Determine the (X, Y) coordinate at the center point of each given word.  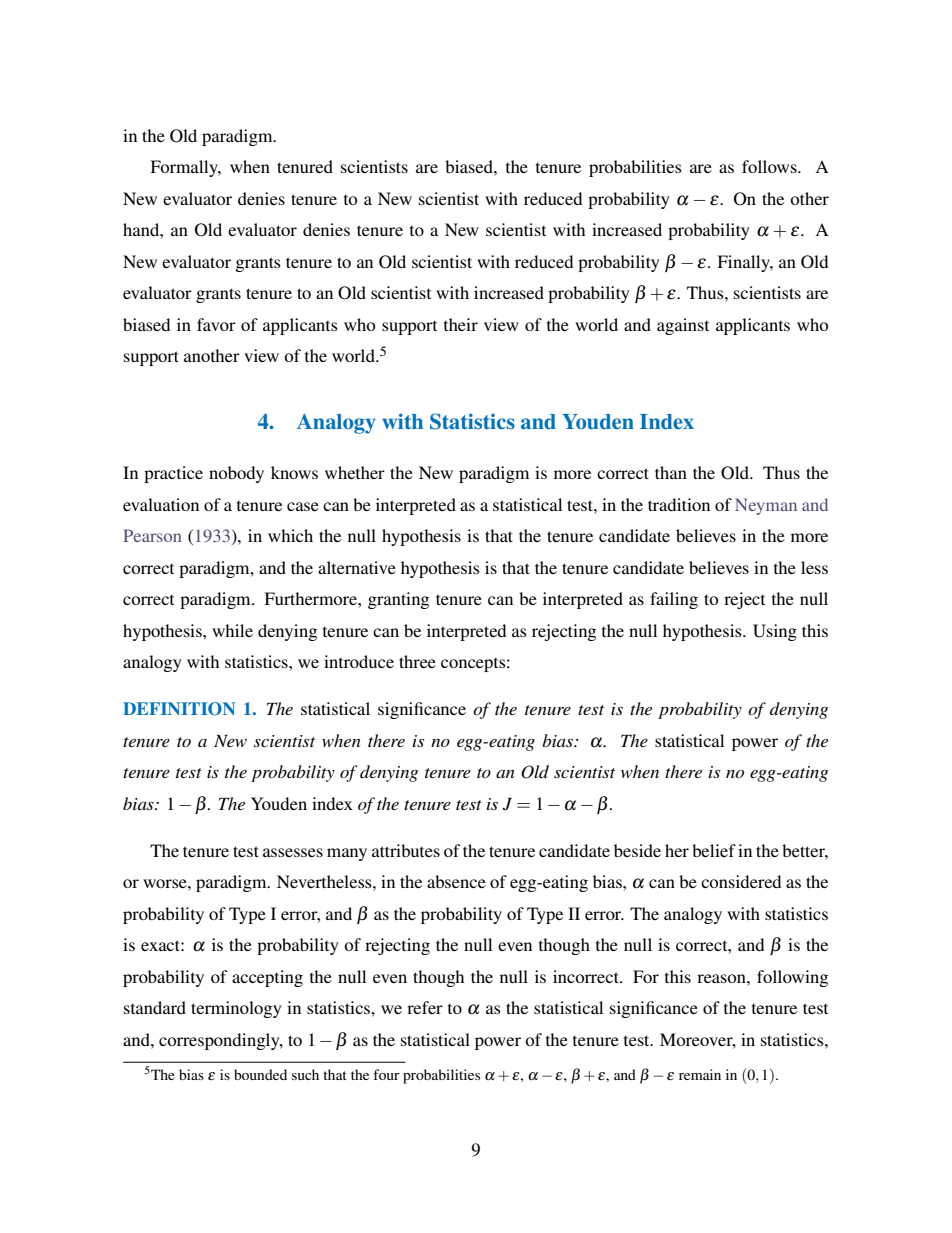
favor (216, 324)
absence (456, 881)
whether (355, 472)
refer (425, 1007)
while (232, 630)
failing (674, 600)
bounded (260, 1074)
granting (398, 600)
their (461, 324)
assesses (293, 852)
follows (770, 166)
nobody (236, 474)
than (671, 472)
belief (714, 850)
